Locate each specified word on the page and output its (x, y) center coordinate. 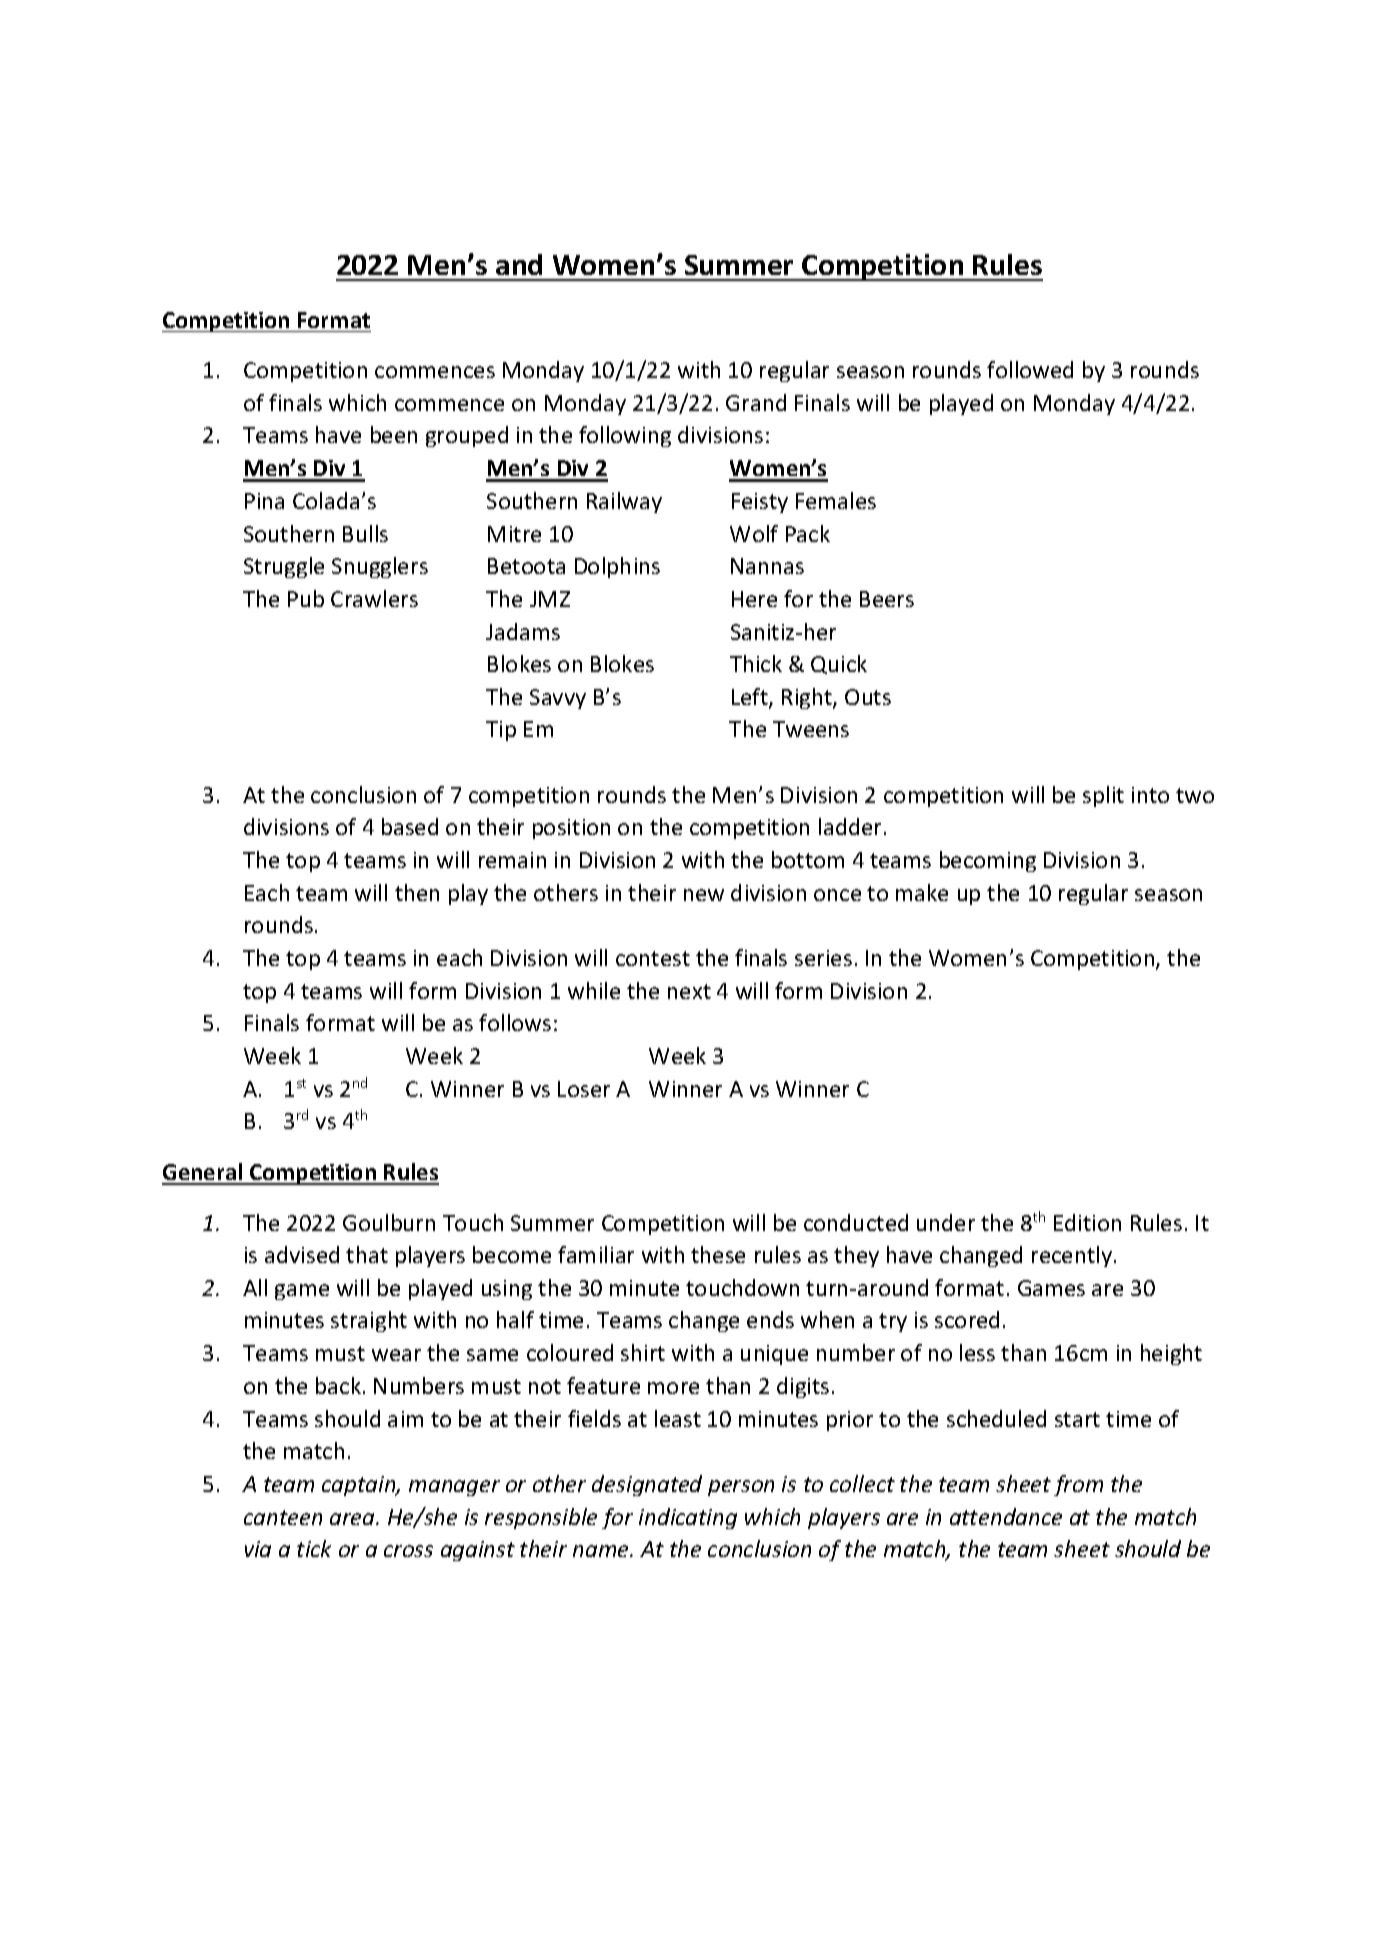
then (417, 892)
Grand (756, 402)
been (394, 434)
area (353, 1519)
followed (1030, 369)
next (689, 991)
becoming (988, 861)
